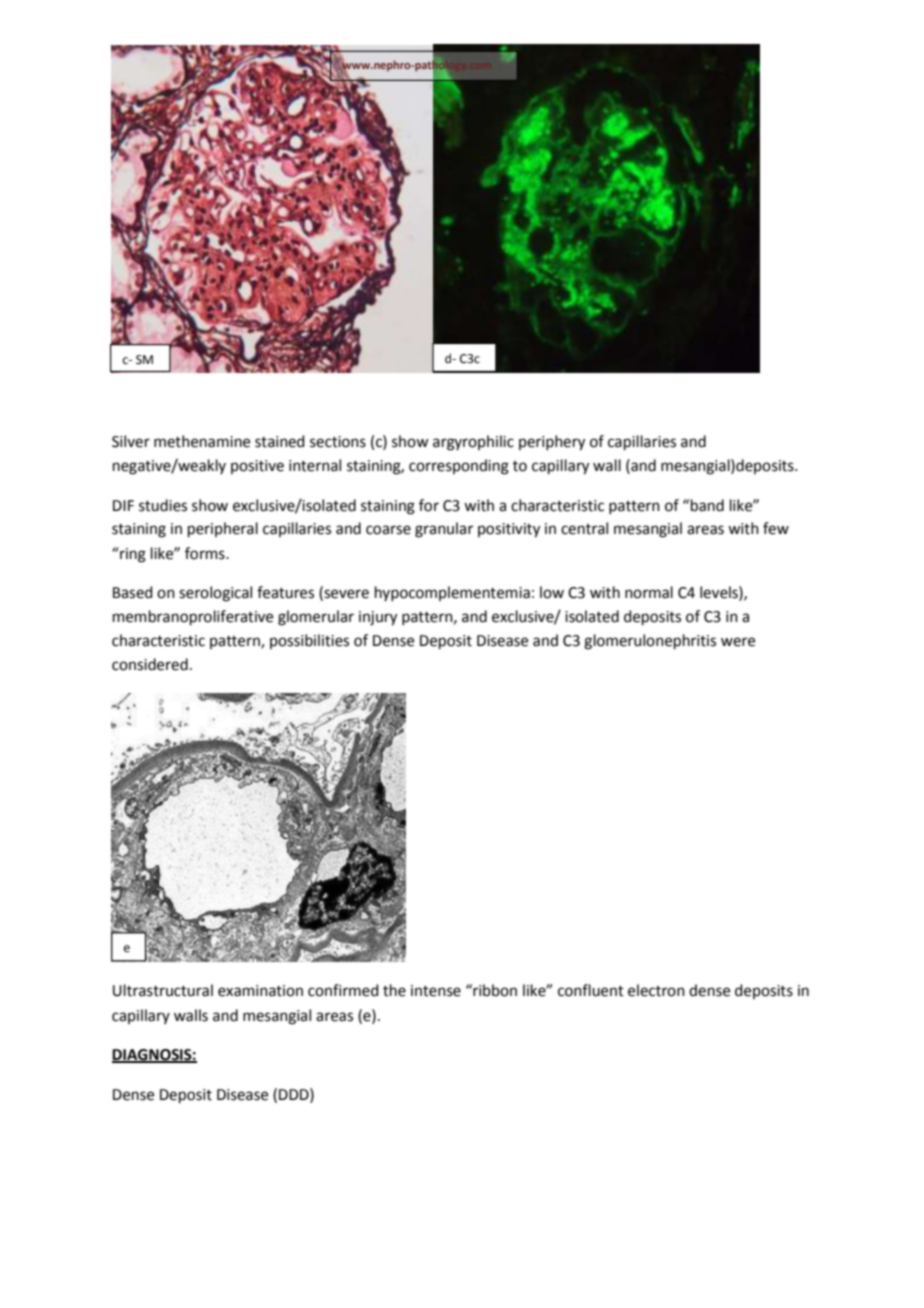 This image has height=1308, width=924. I want to click on band, so click(707, 505).
